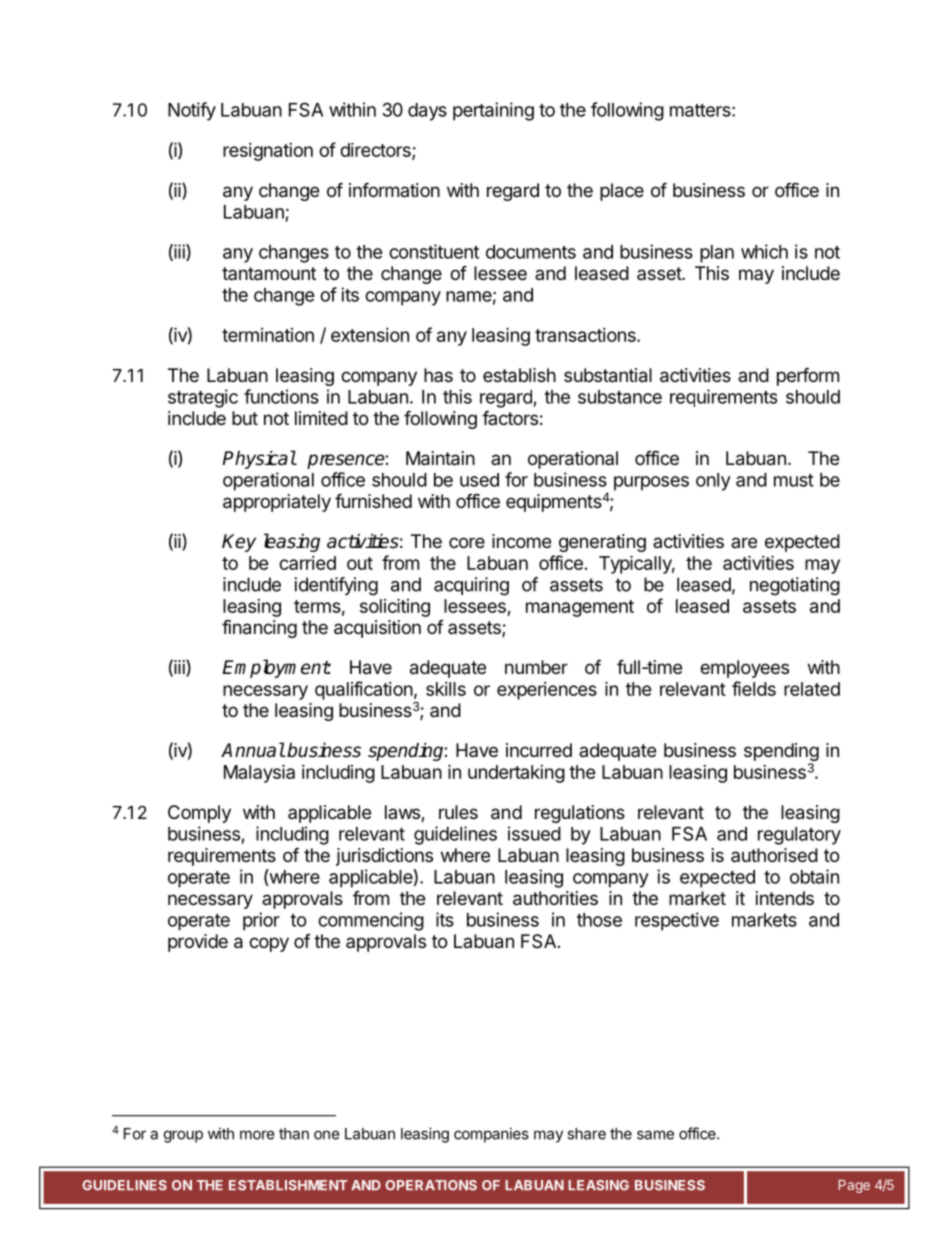  I want to click on more, so click(257, 1135).
